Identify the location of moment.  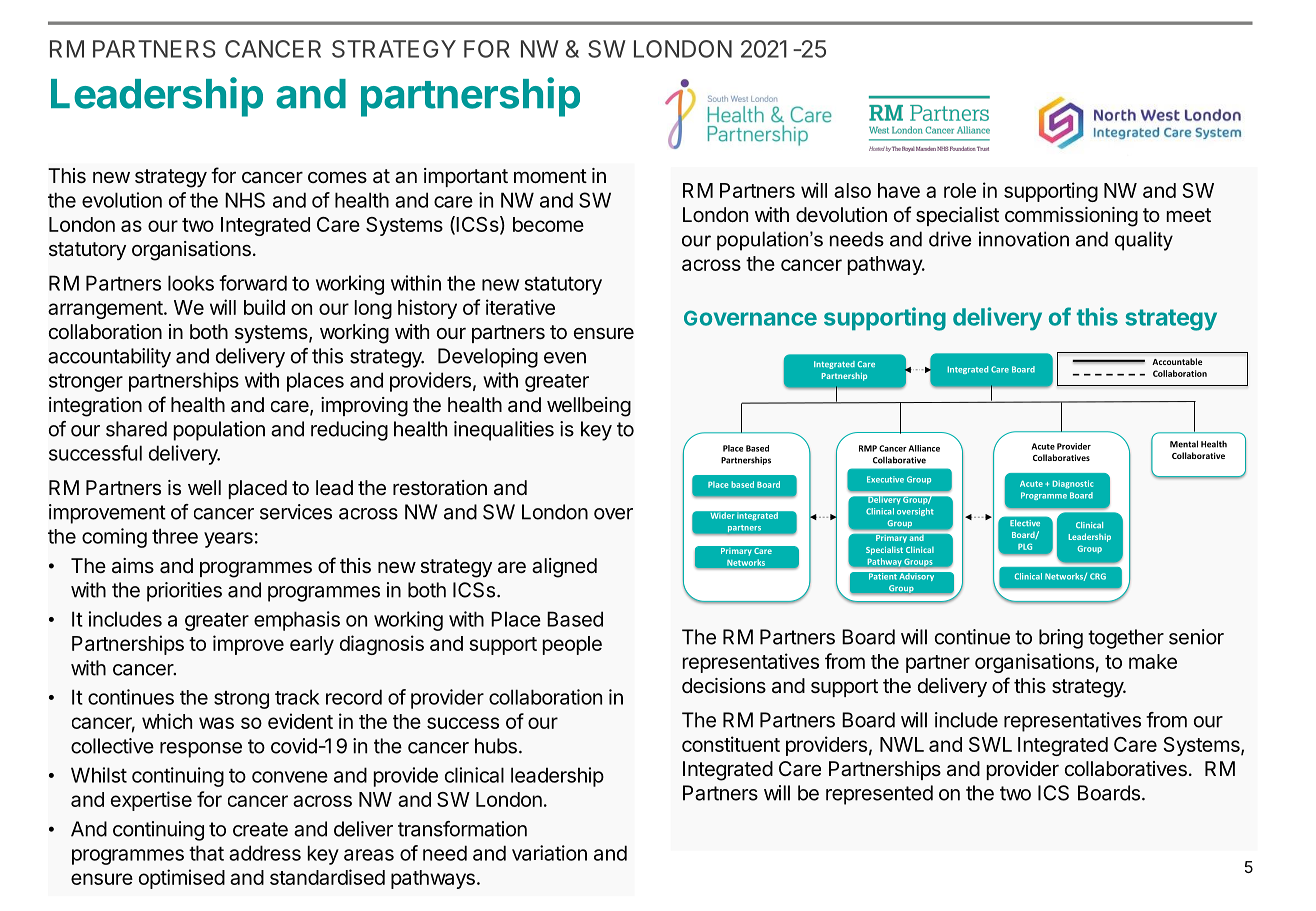
(550, 176).
